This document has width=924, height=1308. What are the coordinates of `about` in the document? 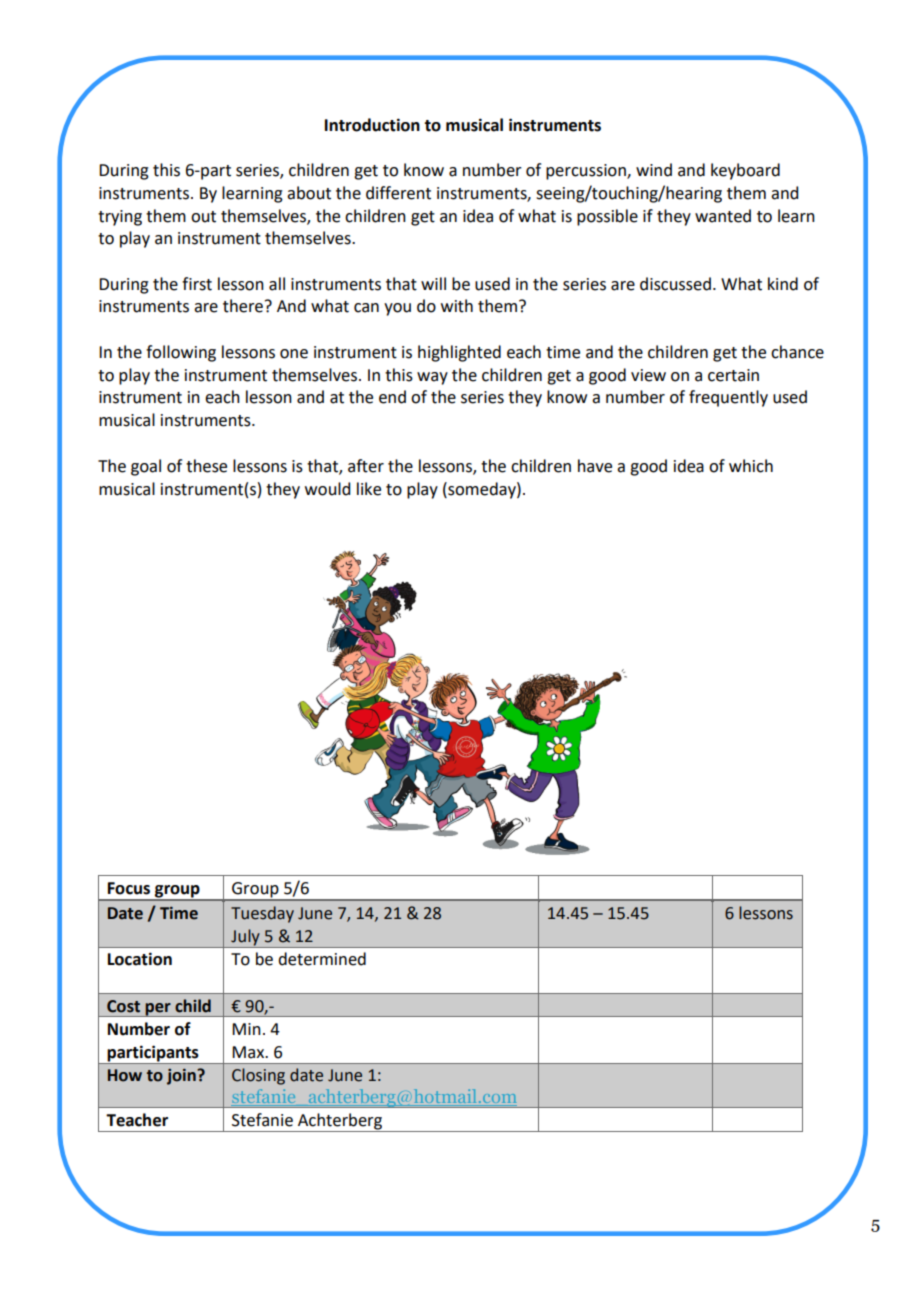 It's located at (309, 193).
